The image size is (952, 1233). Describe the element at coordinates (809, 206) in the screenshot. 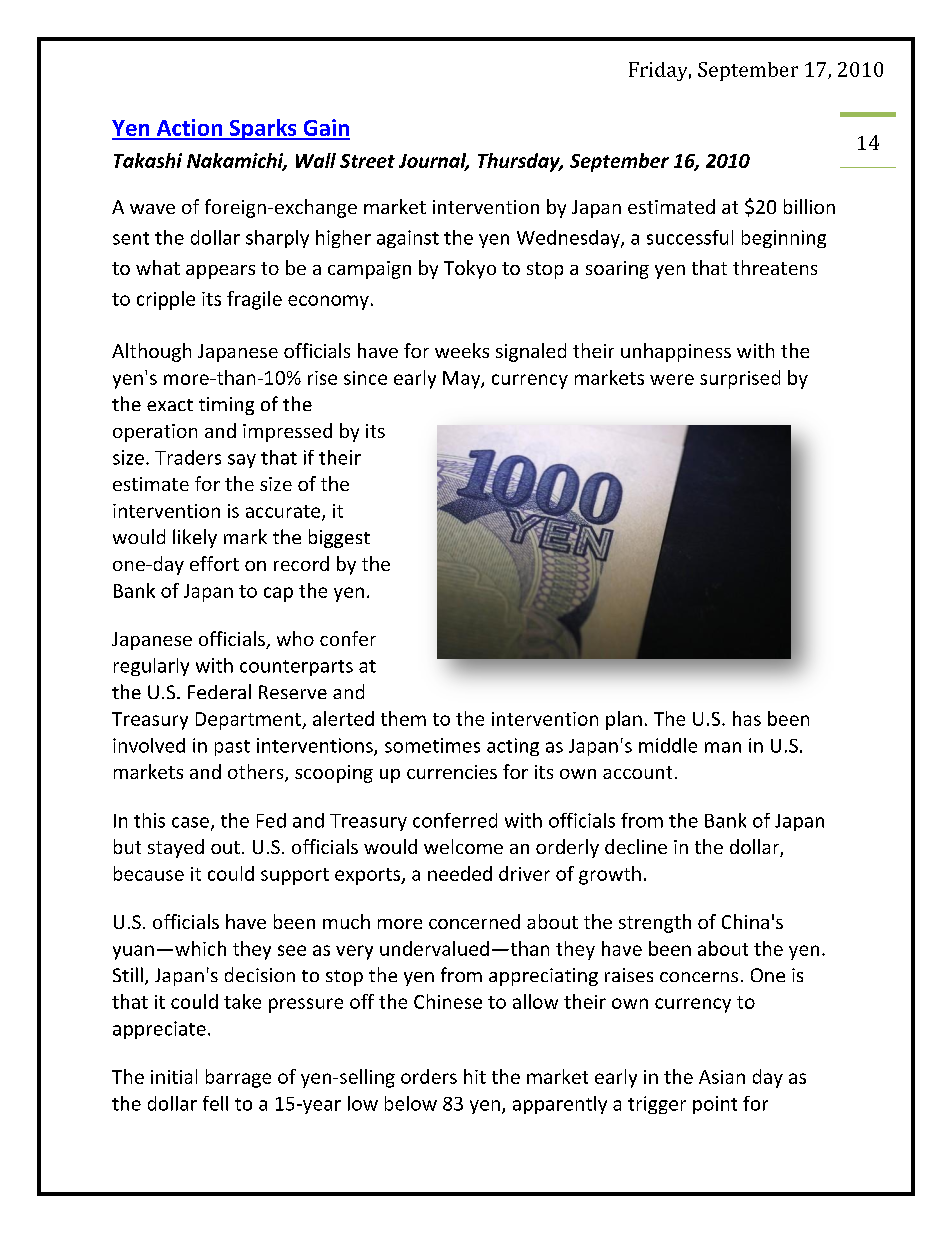

I see `billion` at that location.
